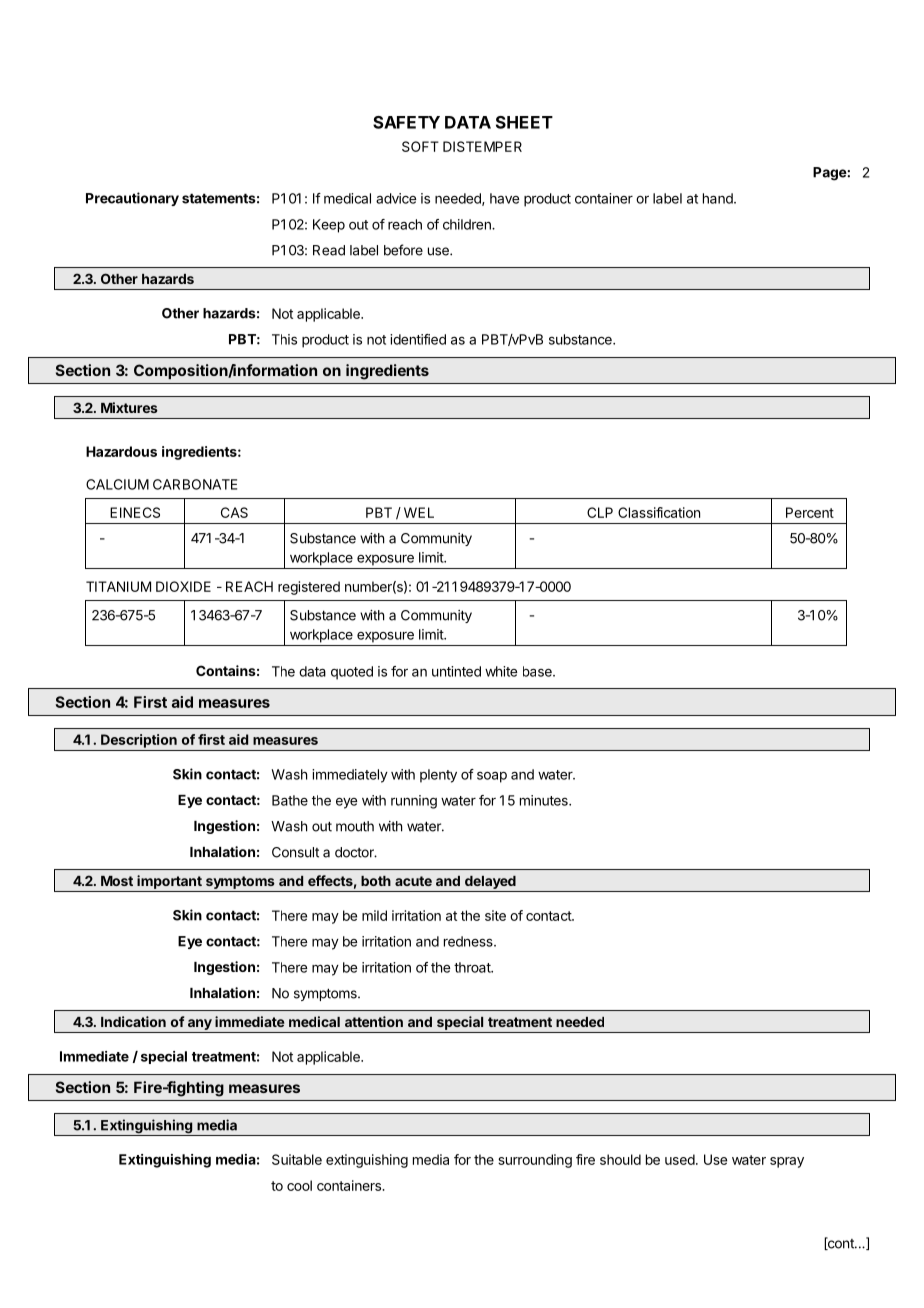  I want to click on soap, so click(492, 777).
